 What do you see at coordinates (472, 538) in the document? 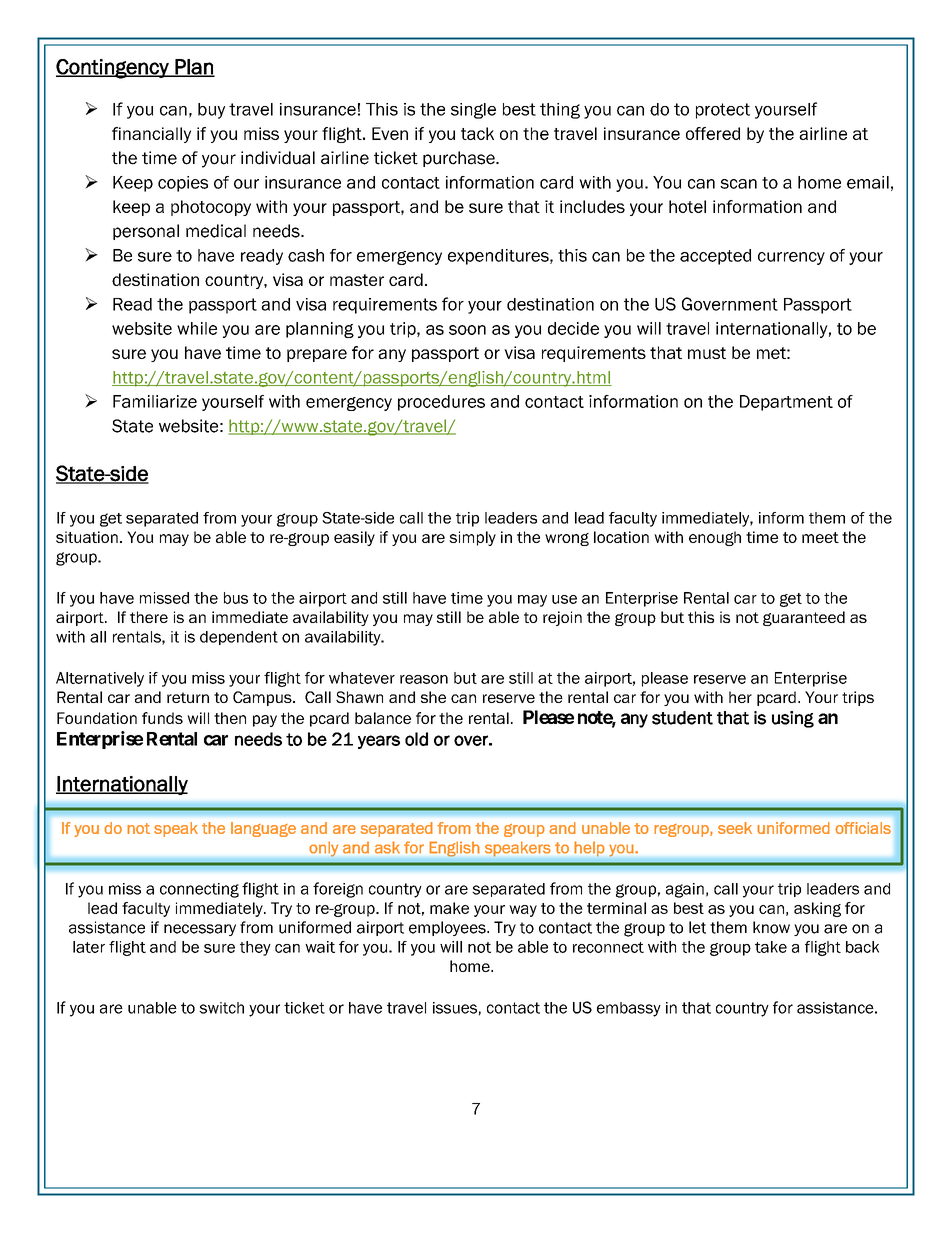
I see `simply` at bounding box center [472, 538].
